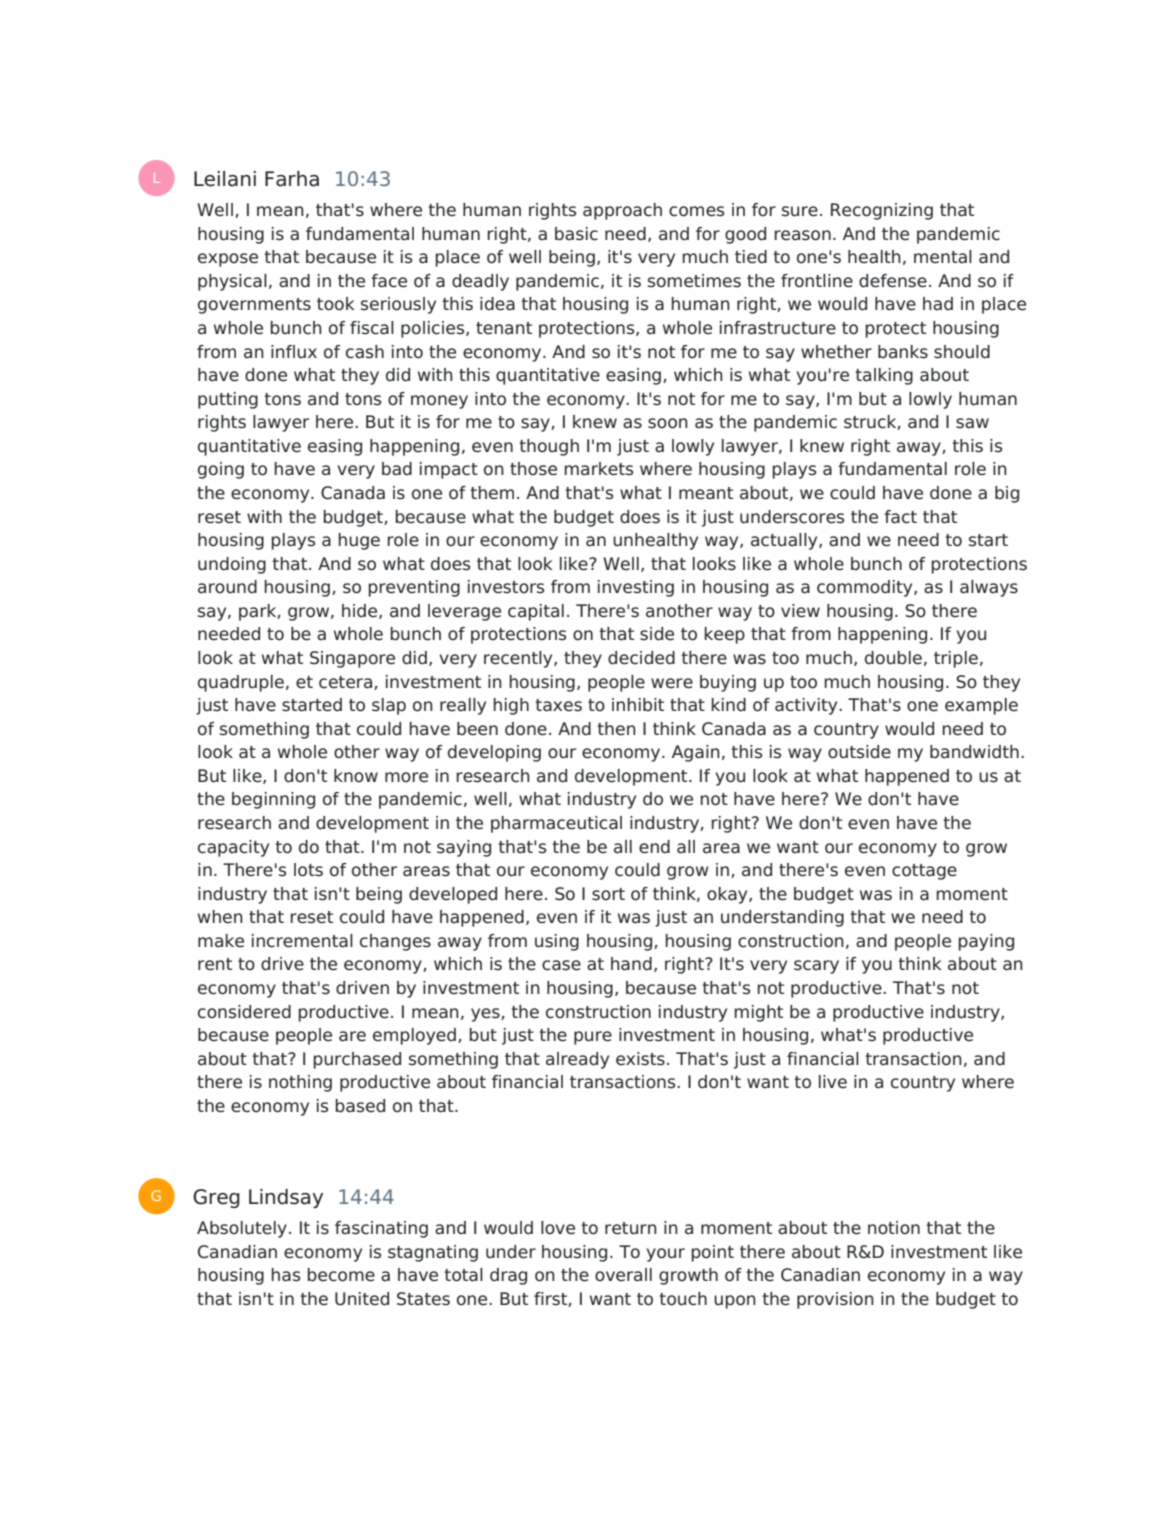  Describe the element at coordinates (228, 400) in the document. I see `putting` at that location.
